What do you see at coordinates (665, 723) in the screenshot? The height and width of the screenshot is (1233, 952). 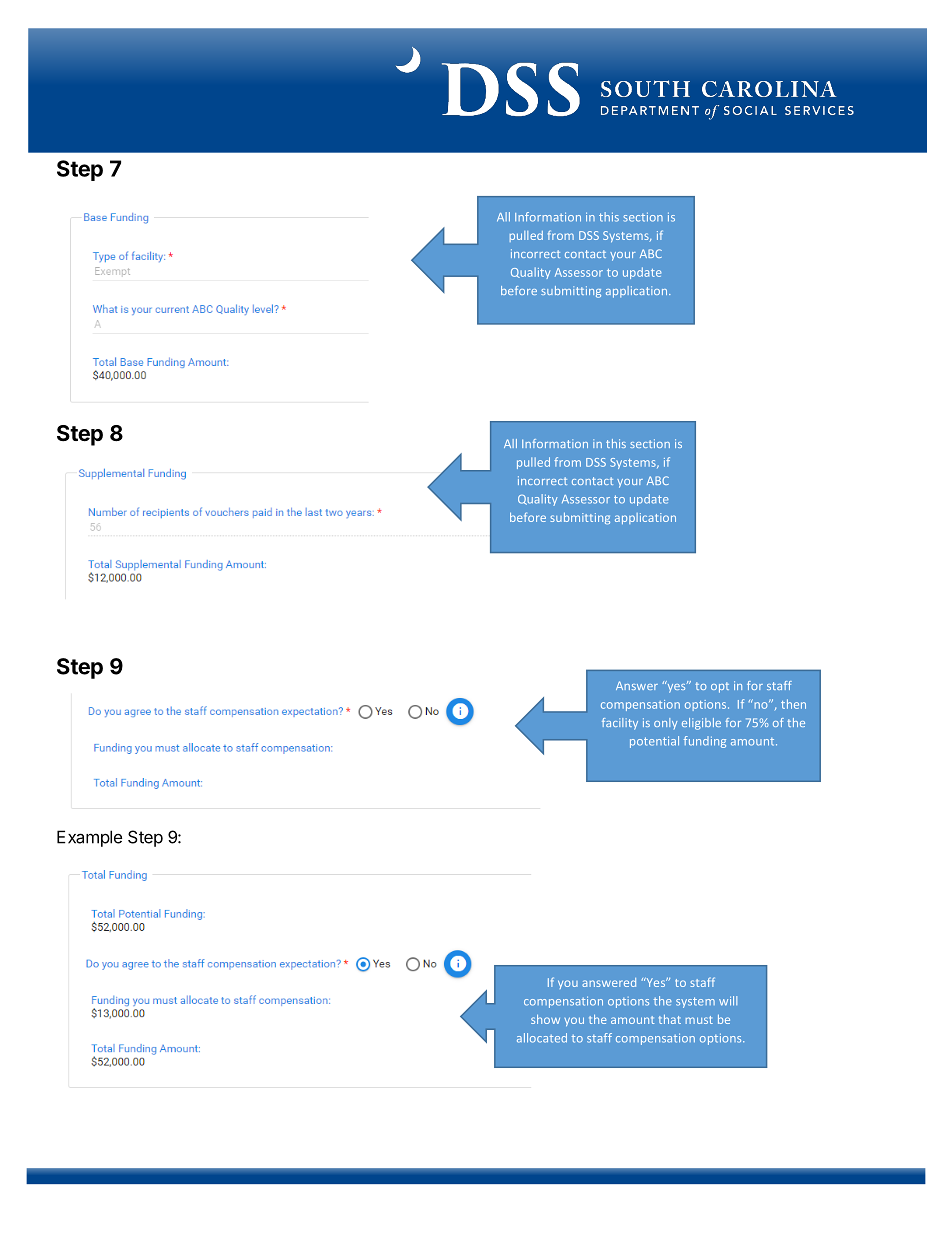 I see `only` at bounding box center [665, 723].
